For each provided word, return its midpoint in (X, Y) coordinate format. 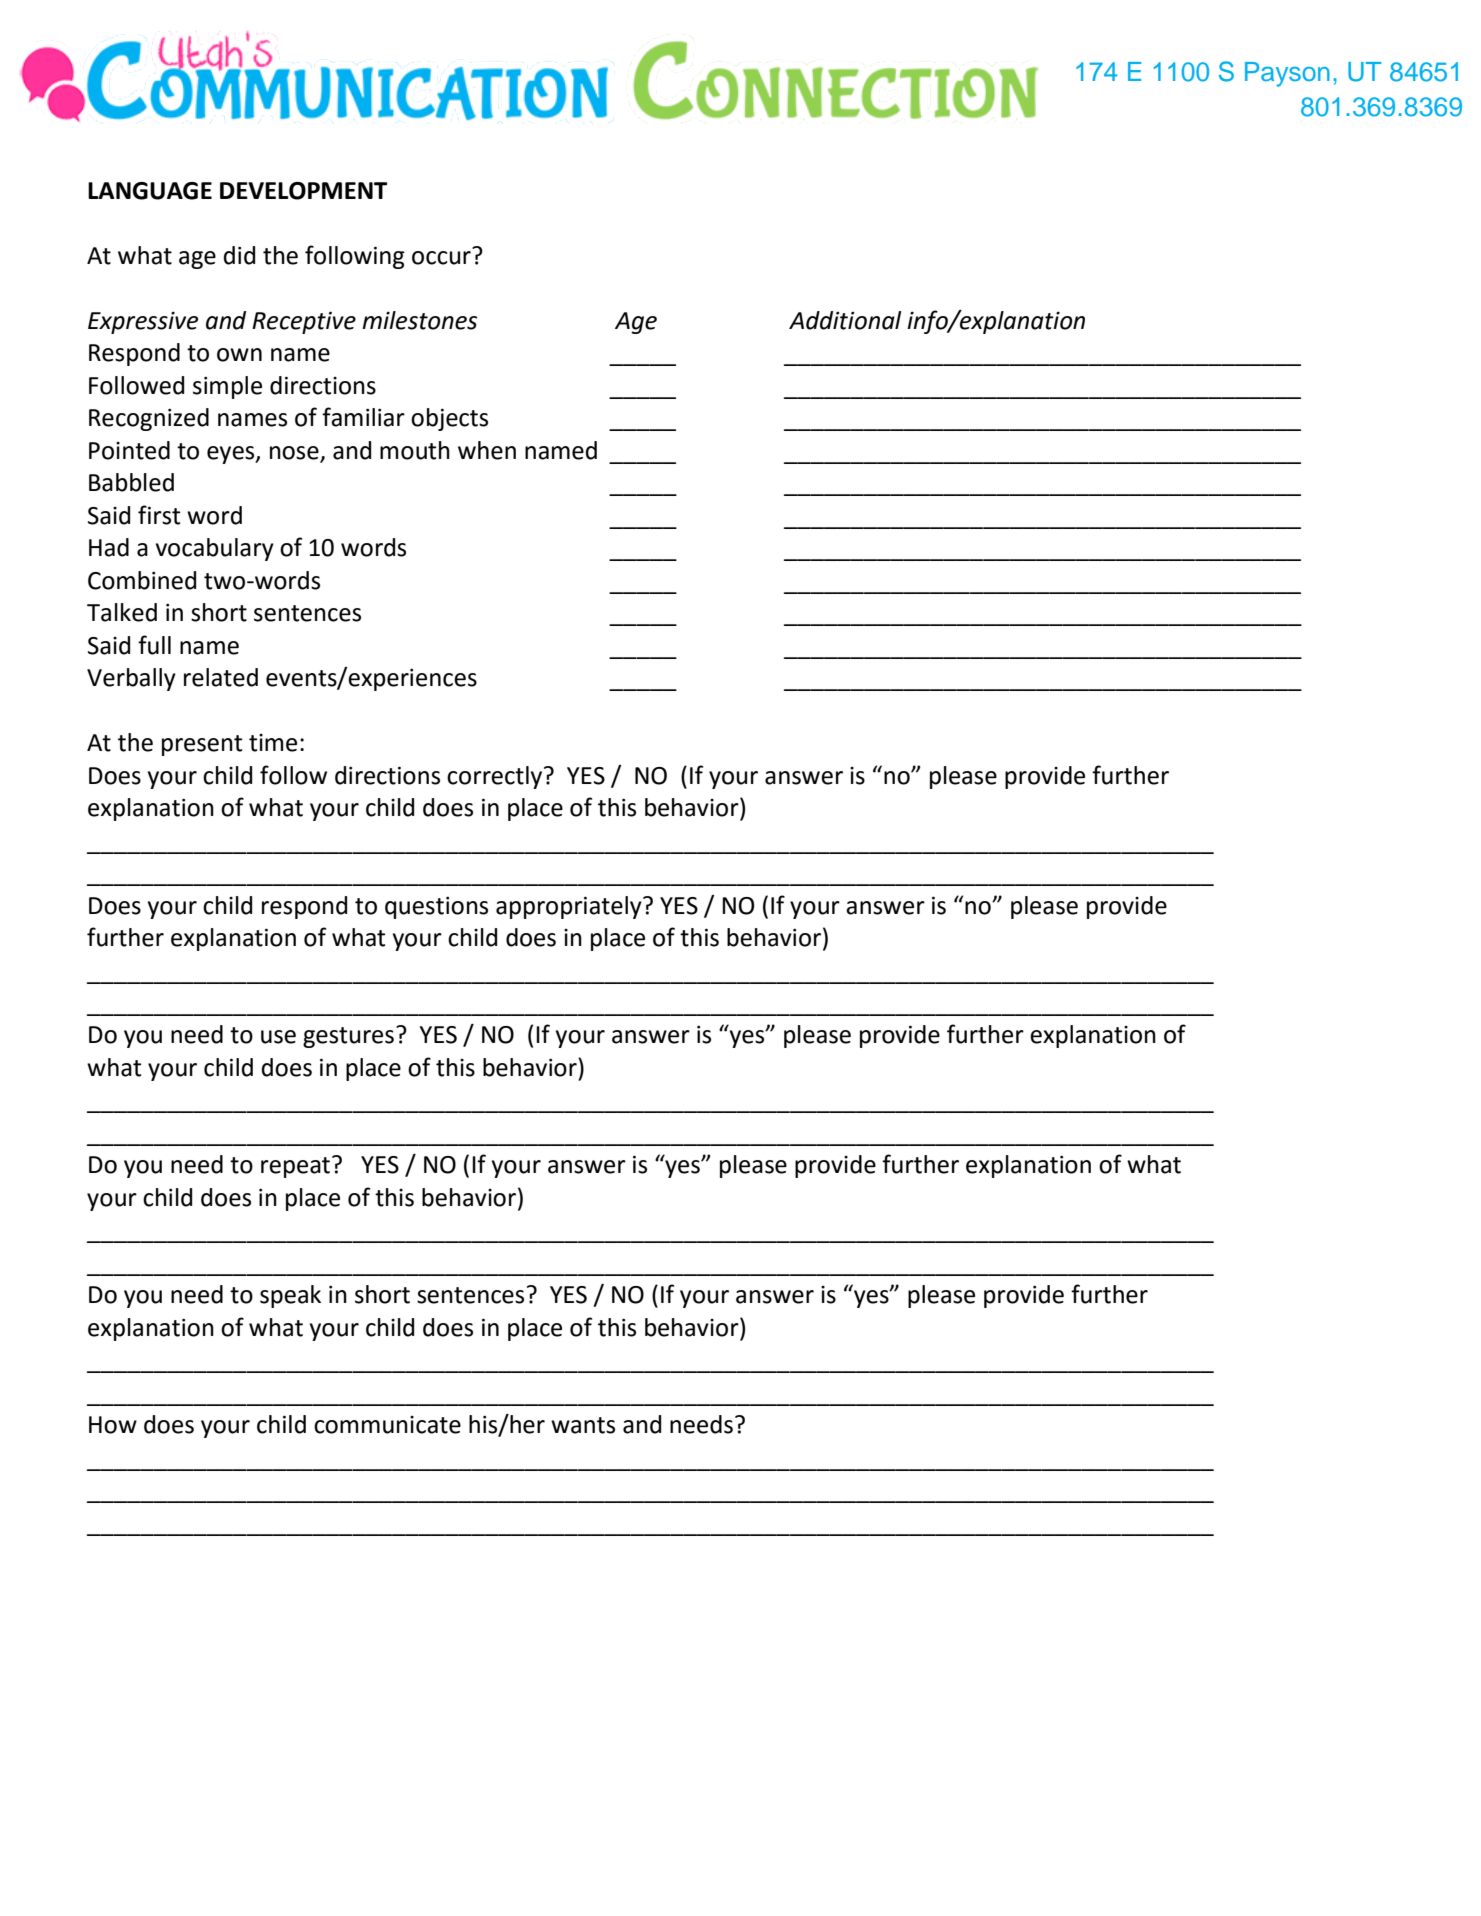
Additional (845, 320)
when (487, 450)
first (159, 515)
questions (436, 907)
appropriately (570, 907)
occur (441, 258)
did (239, 255)
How (113, 1425)
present (202, 745)
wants (583, 1425)
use (278, 1037)
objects (449, 419)
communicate (387, 1425)
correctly (494, 777)
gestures (348, 1037)
